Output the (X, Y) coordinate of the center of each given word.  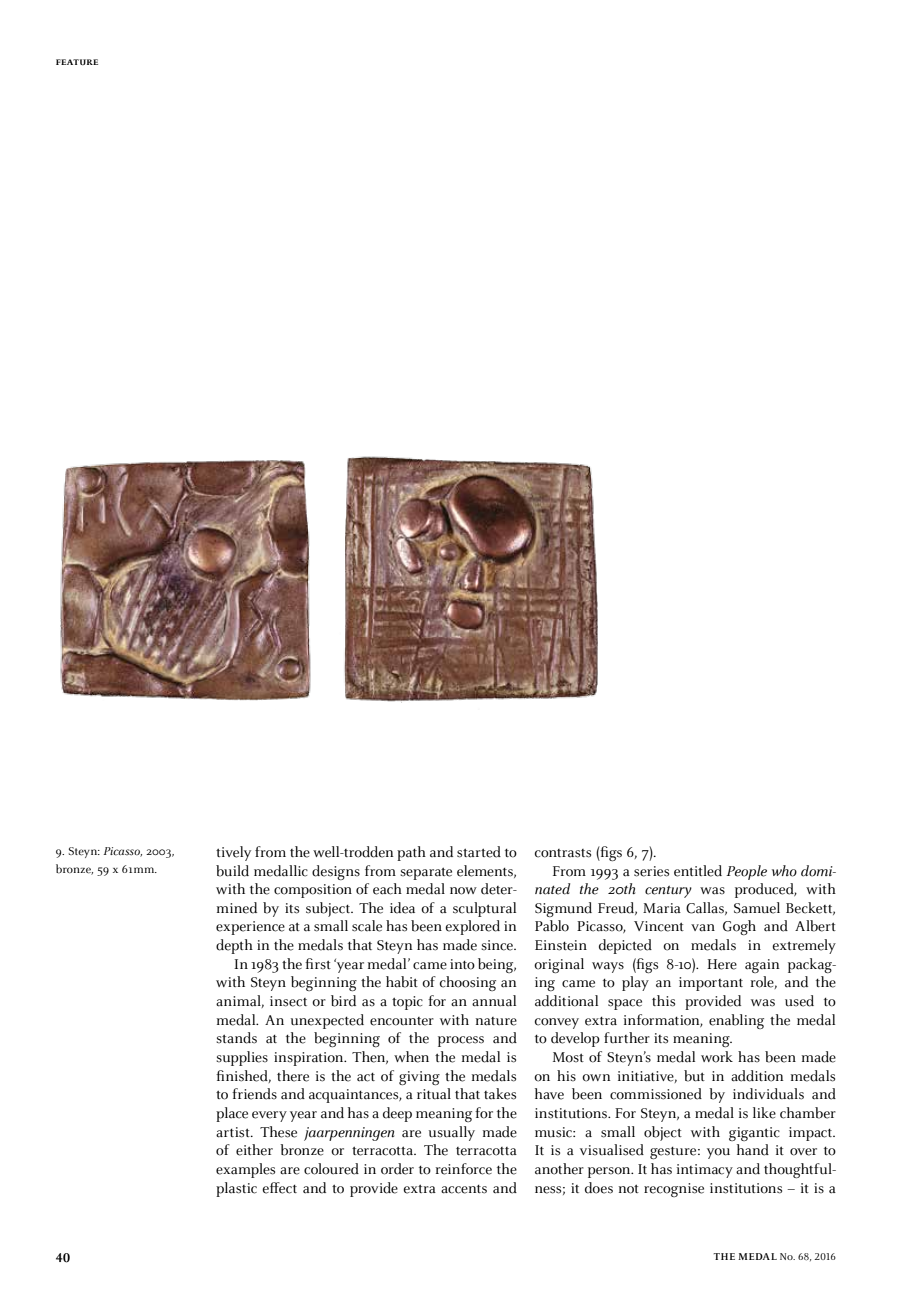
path (411, 853)
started (479, 852)
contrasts (563, 853)
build (232, 871)
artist (234, 1132)
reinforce (464, 1169)
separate (426, 873)
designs (336, 872)
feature (77, 62)
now (463, 891)
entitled (698, 871)
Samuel (757, 908)
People (746, 872)
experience (250, 928)
